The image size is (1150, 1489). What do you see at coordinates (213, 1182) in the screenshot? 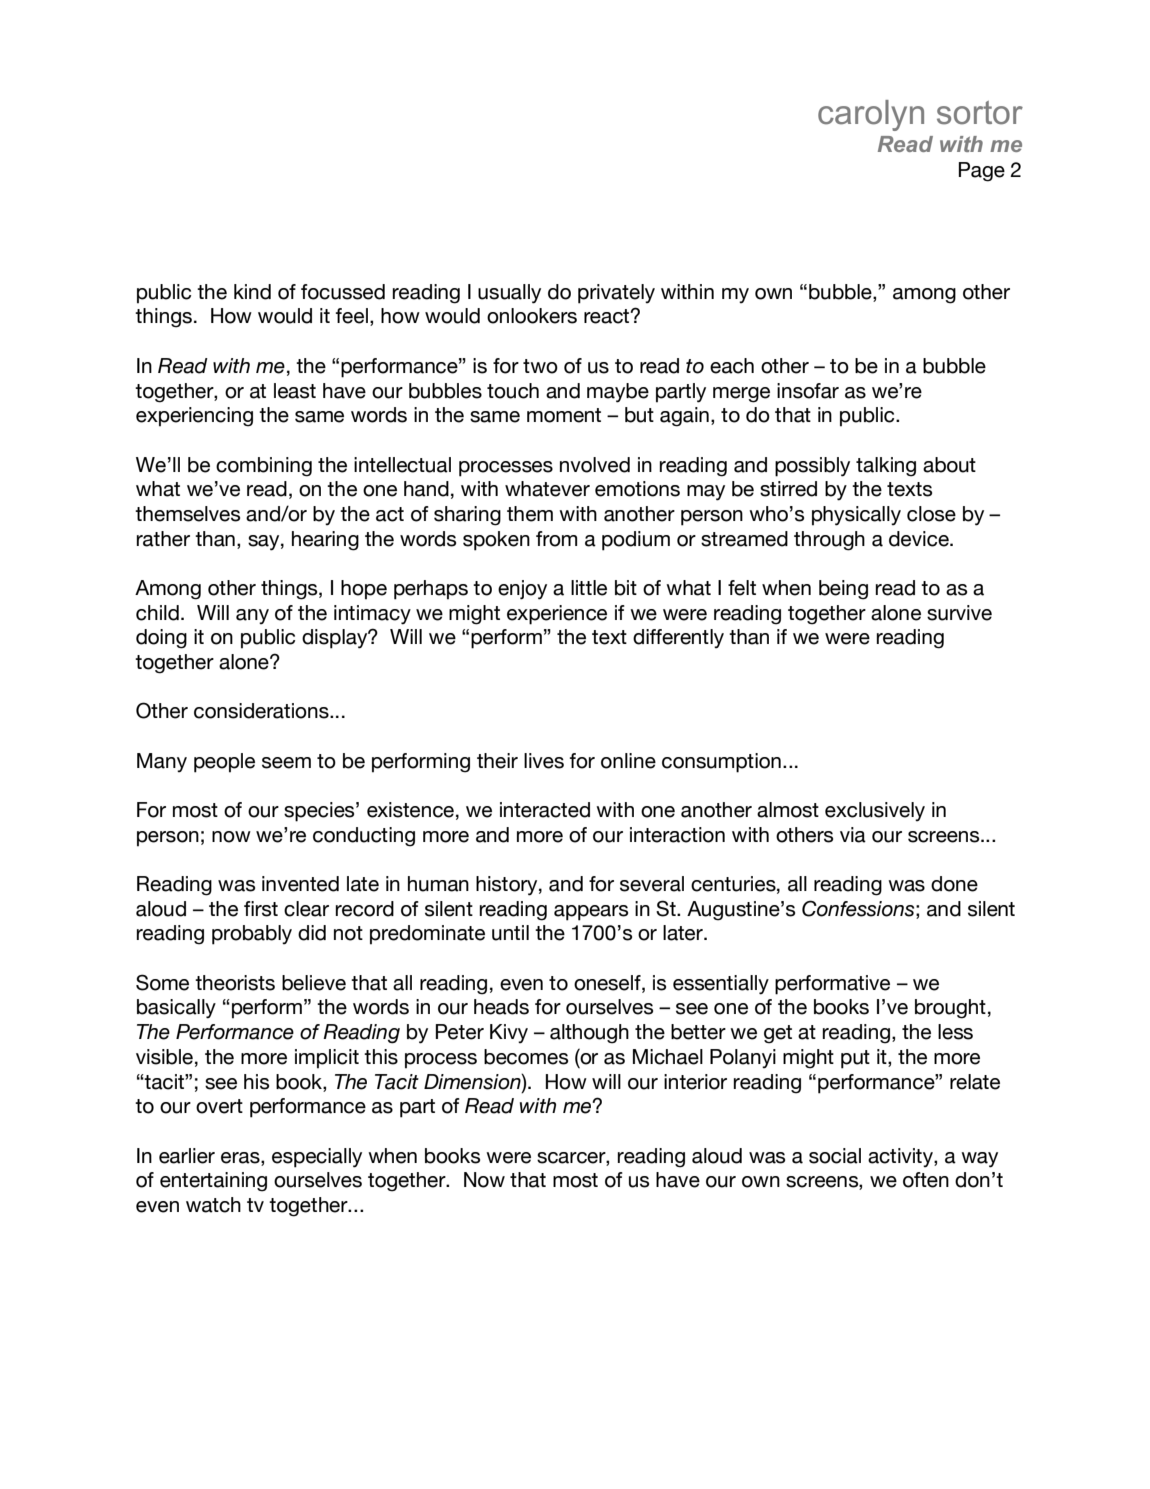
I see `entertaining` at bounding box center [213, 1182].
